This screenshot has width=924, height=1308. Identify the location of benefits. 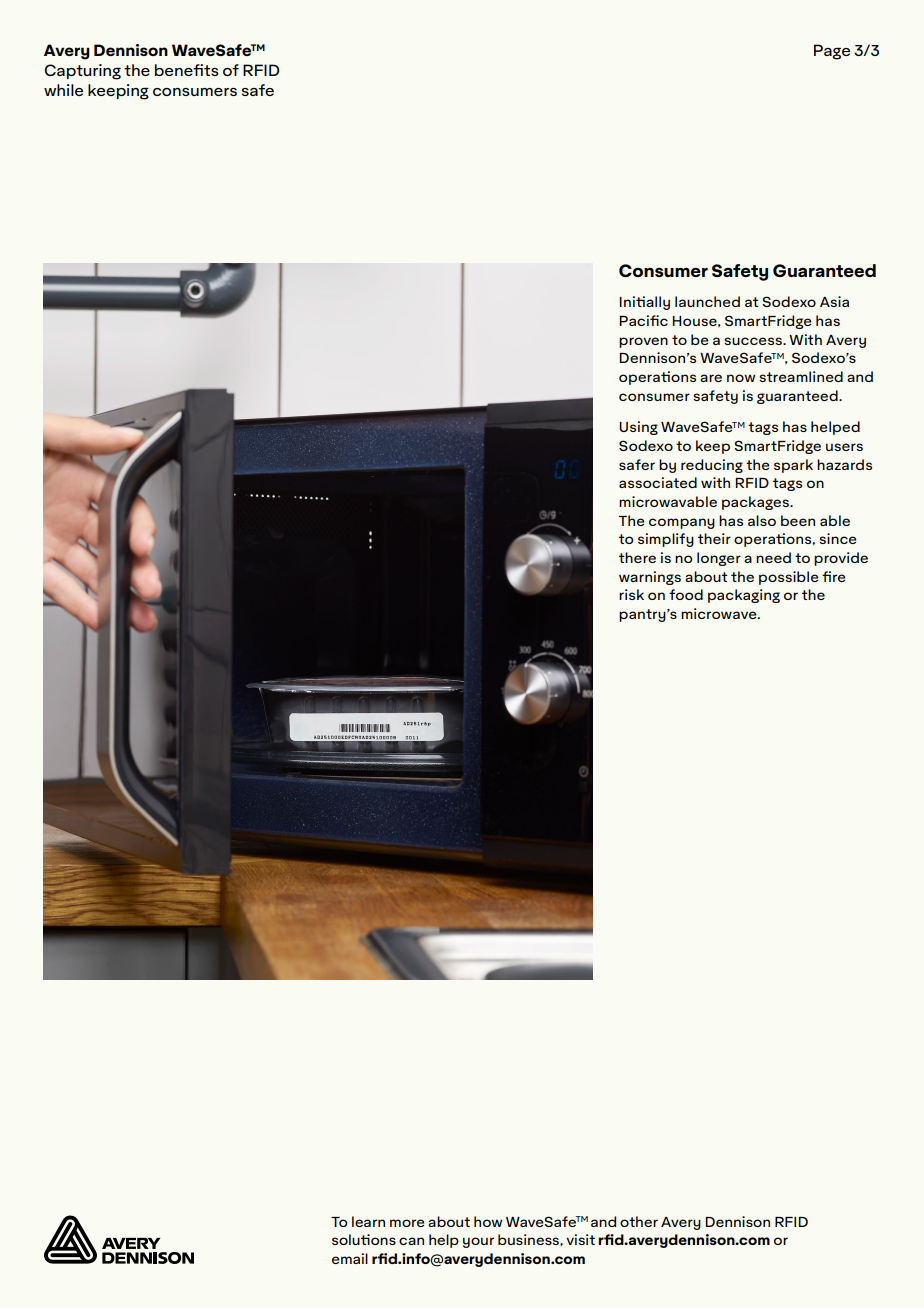
(187, 70).
